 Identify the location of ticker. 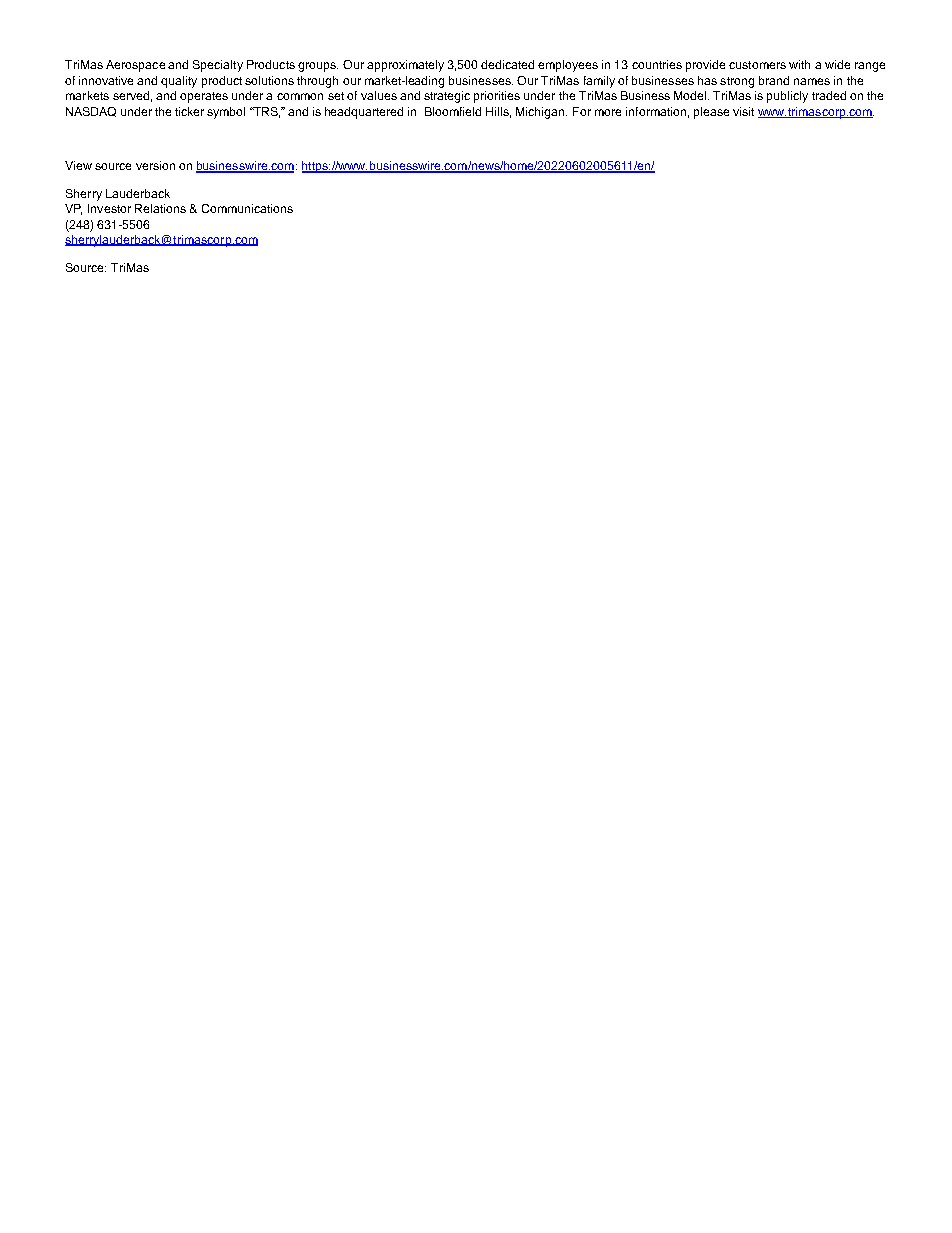
(189, 111).
